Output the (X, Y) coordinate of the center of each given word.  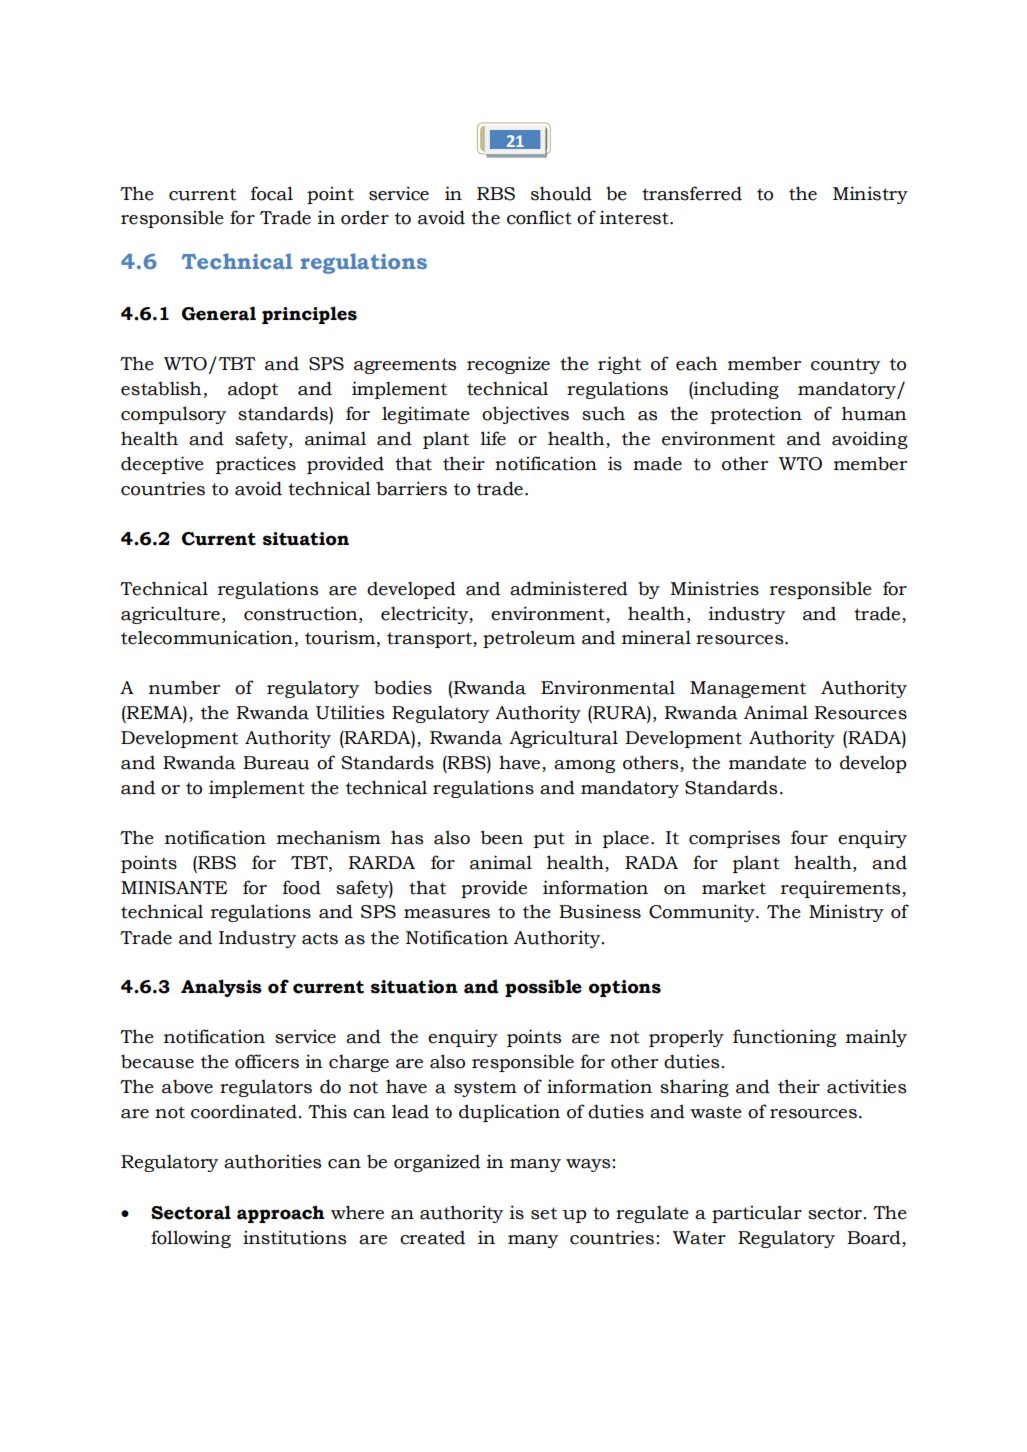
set (544, 1213)
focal (272, 193)
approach (281, 1214)
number (184, 687)
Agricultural (563, 739)
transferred (692, 193)
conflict (539, 217)
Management (748, 689)
